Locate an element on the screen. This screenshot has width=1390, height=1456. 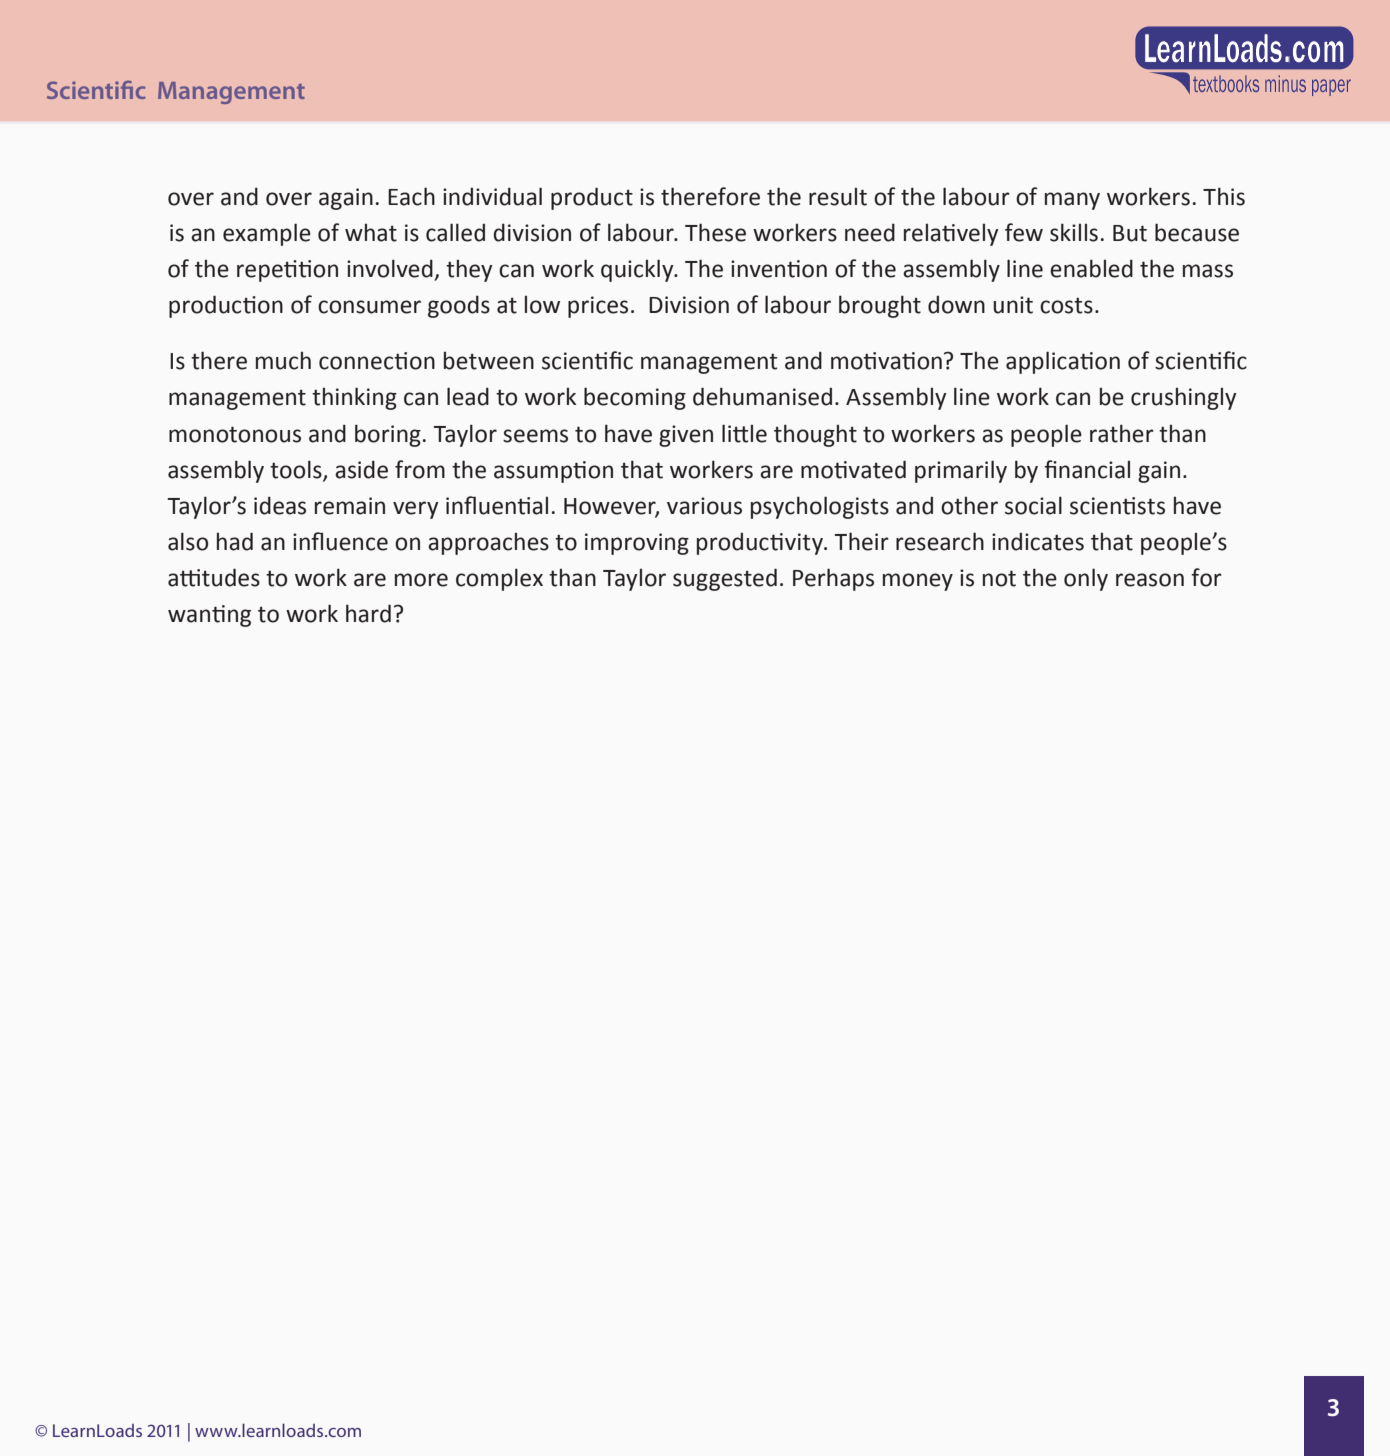
suggested is located at coordinates (725, 579).
